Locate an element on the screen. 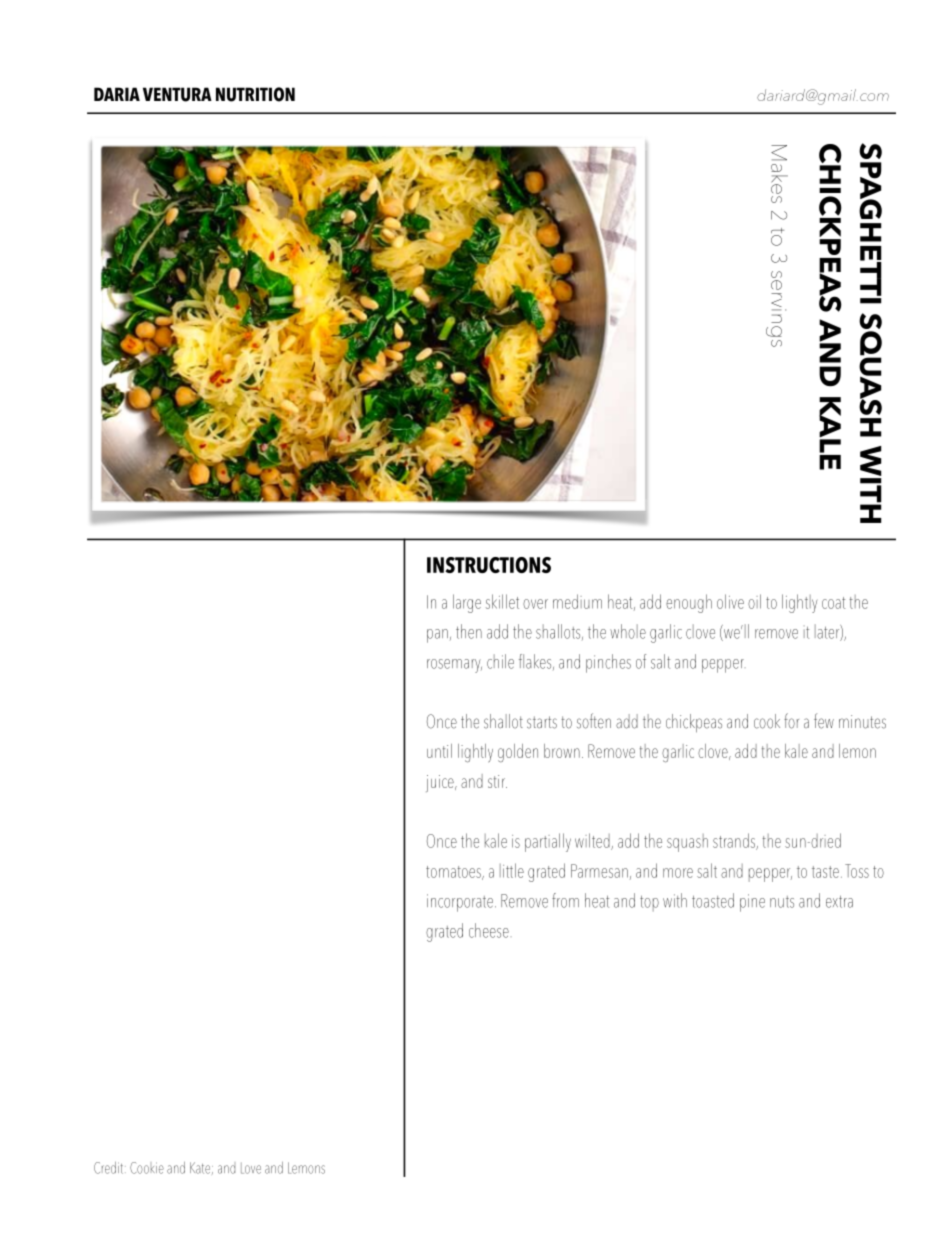 This screenshot has width=952, height=1233. incorporate is located at coordinates (460, 903).
